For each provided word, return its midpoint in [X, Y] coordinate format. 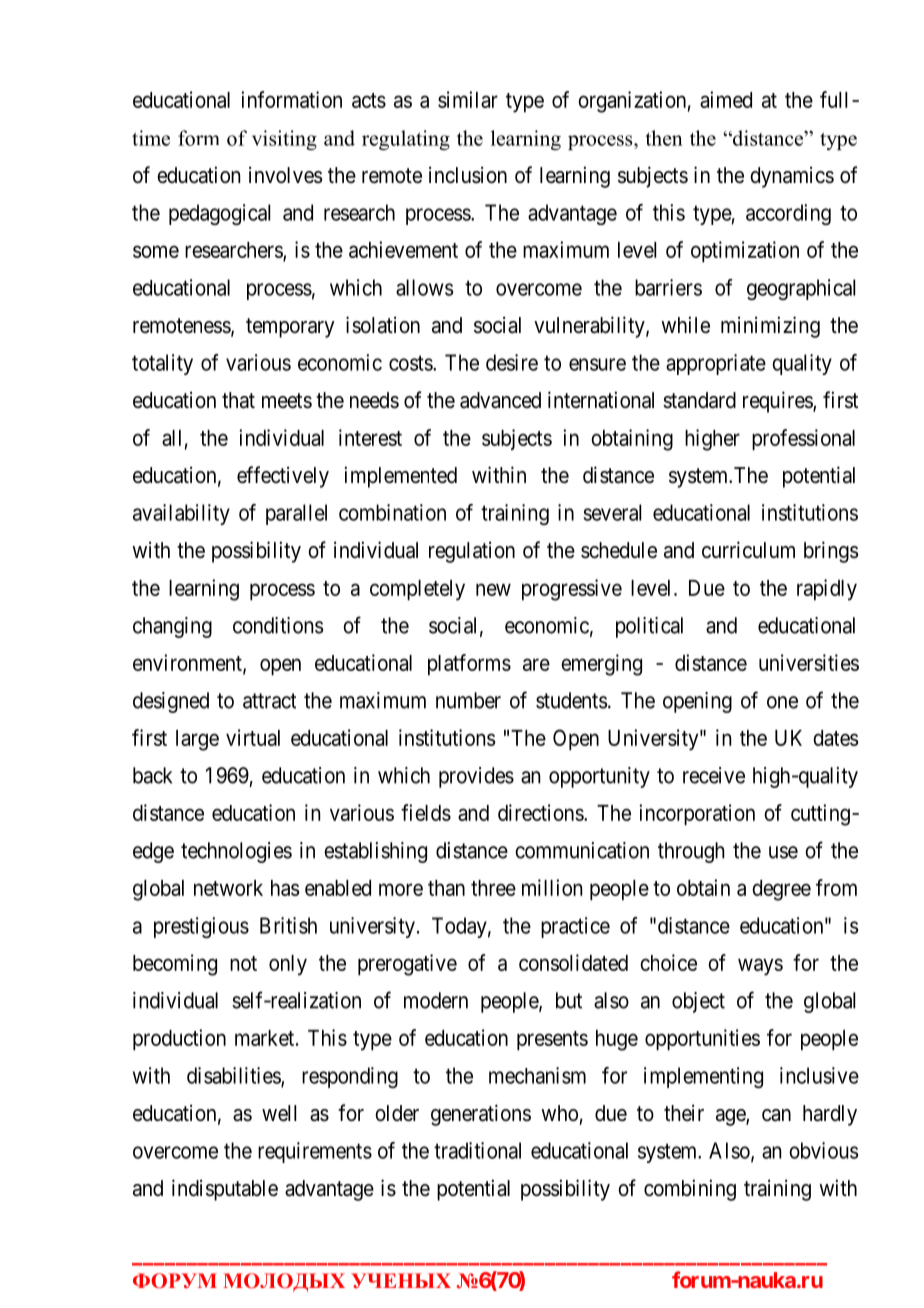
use [783, 852]
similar [468, 99]
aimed [726, 99]
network [228, 888]
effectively [283, 477]
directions [541, 812]
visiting [284, 140]
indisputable [225, 1190]
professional [803, 440]
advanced [500, 400]
